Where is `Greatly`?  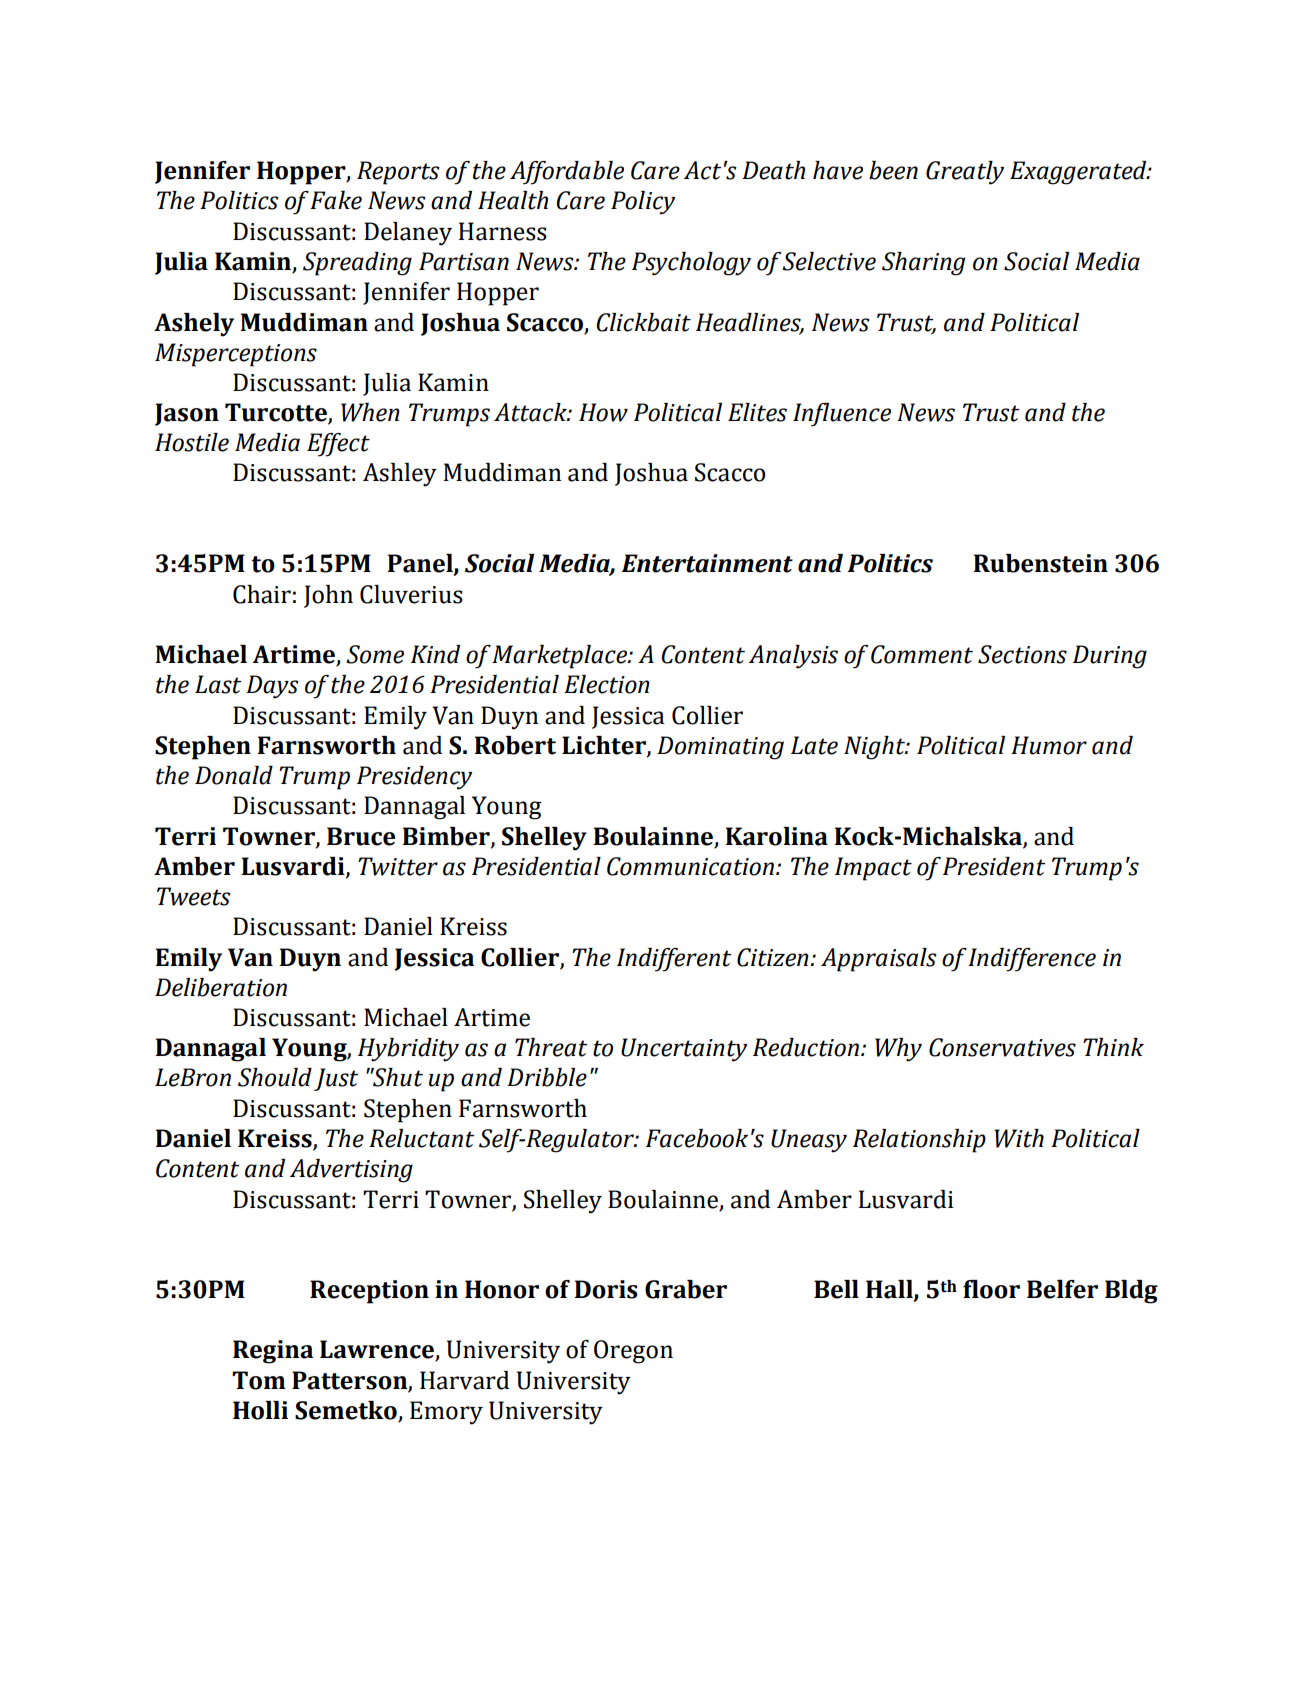 Greatly is located at coordinates (965, 173).
